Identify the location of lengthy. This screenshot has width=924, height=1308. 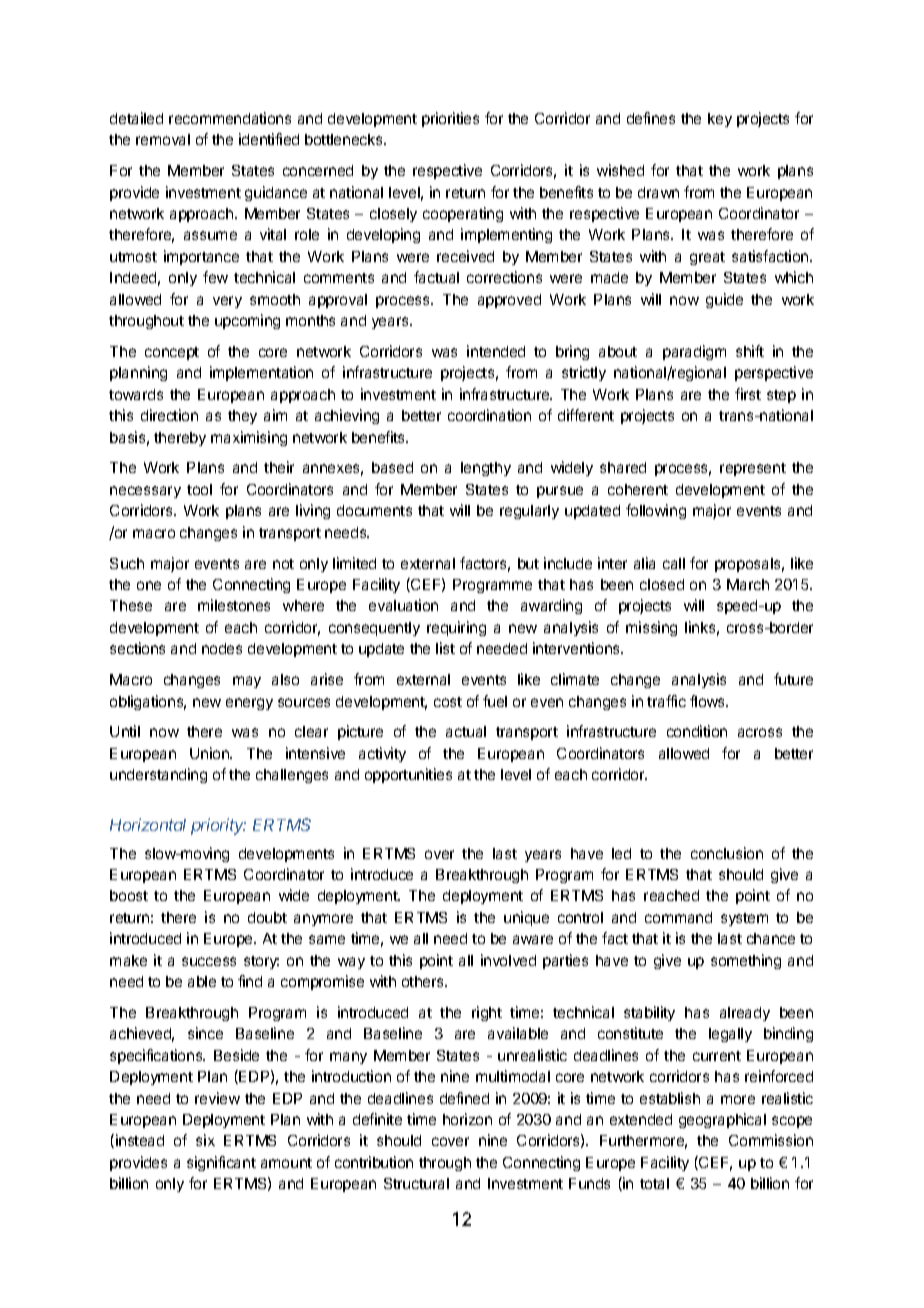
(486, 469).
